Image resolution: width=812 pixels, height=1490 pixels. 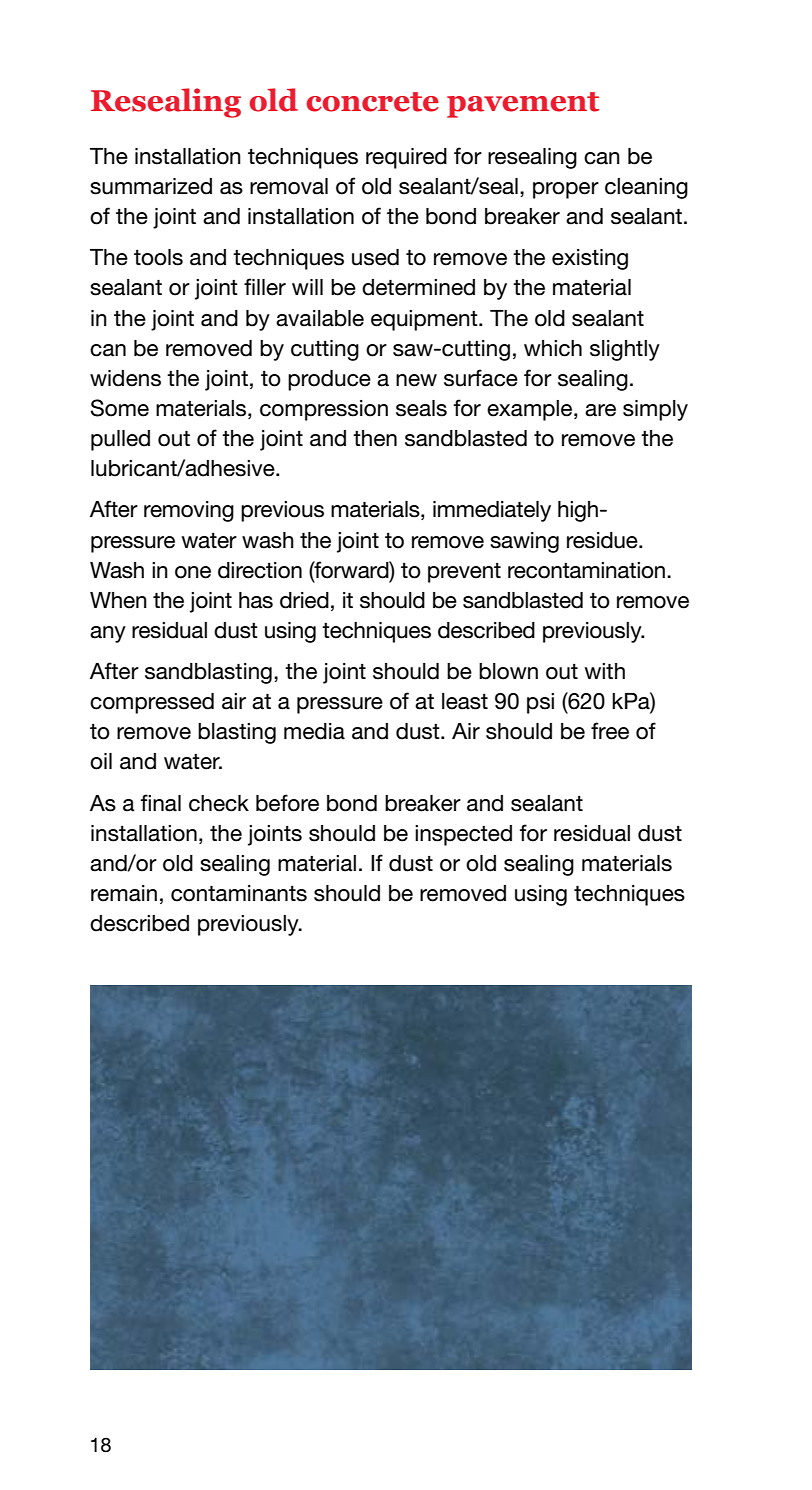 What do you see at coordinates (125, 378) in the screenshot?
I see `widens` at bounding box center [125, 378].
